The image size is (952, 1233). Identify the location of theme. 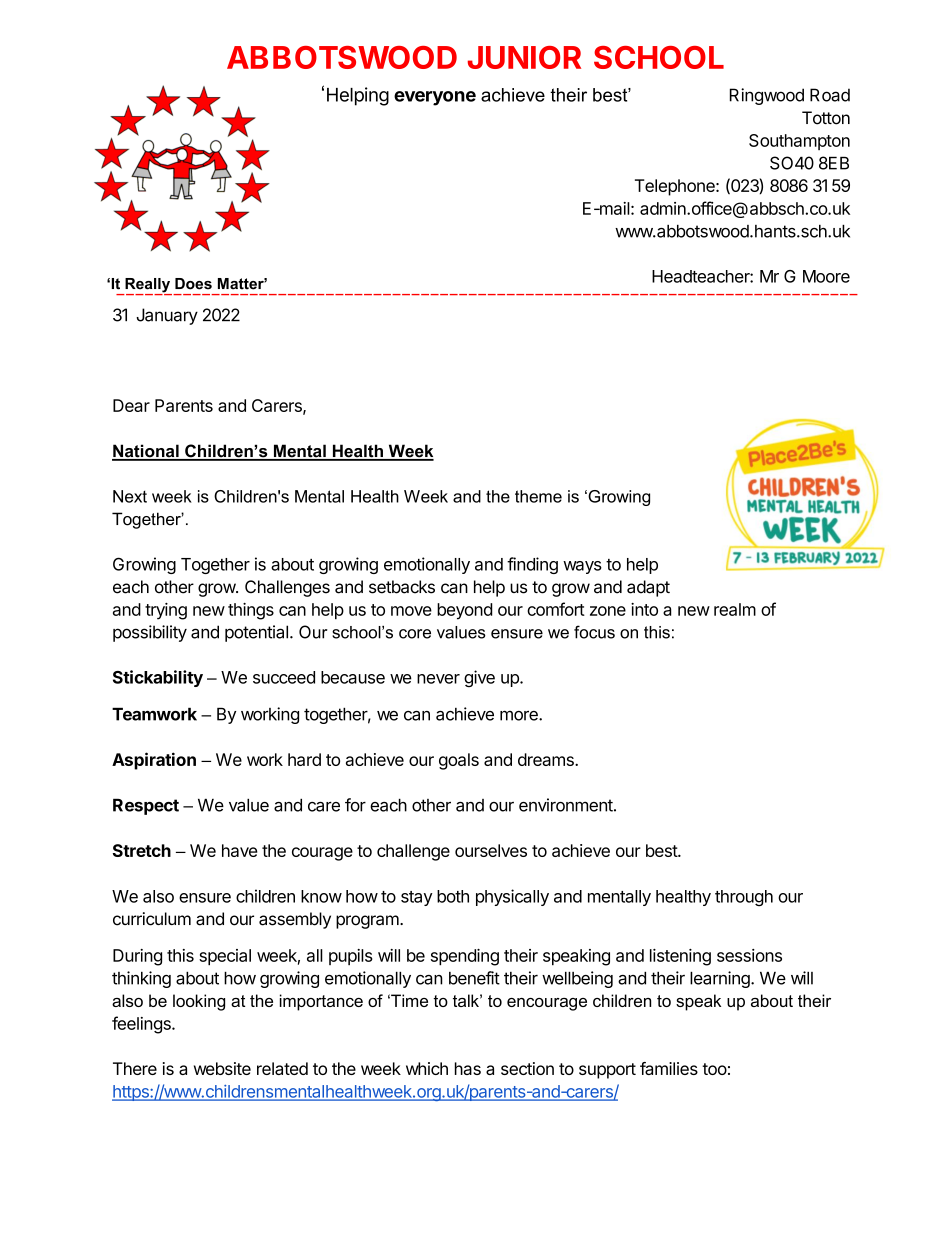
(538, 496).
